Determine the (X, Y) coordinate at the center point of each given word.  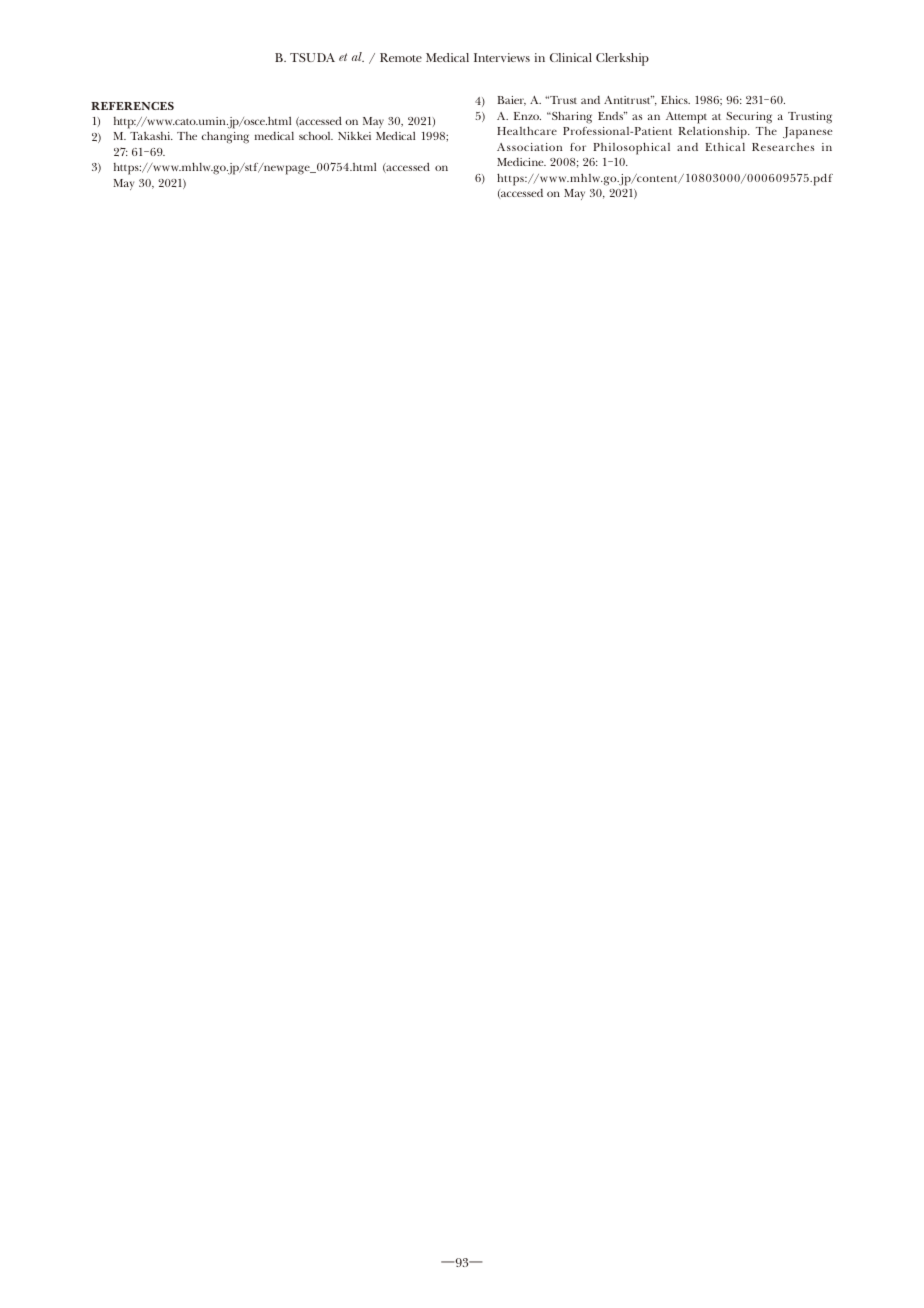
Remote (401, 57)
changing (225, 137)
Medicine (521, 162)
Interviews (502, 57)
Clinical (571, 57)
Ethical (725, 147)
